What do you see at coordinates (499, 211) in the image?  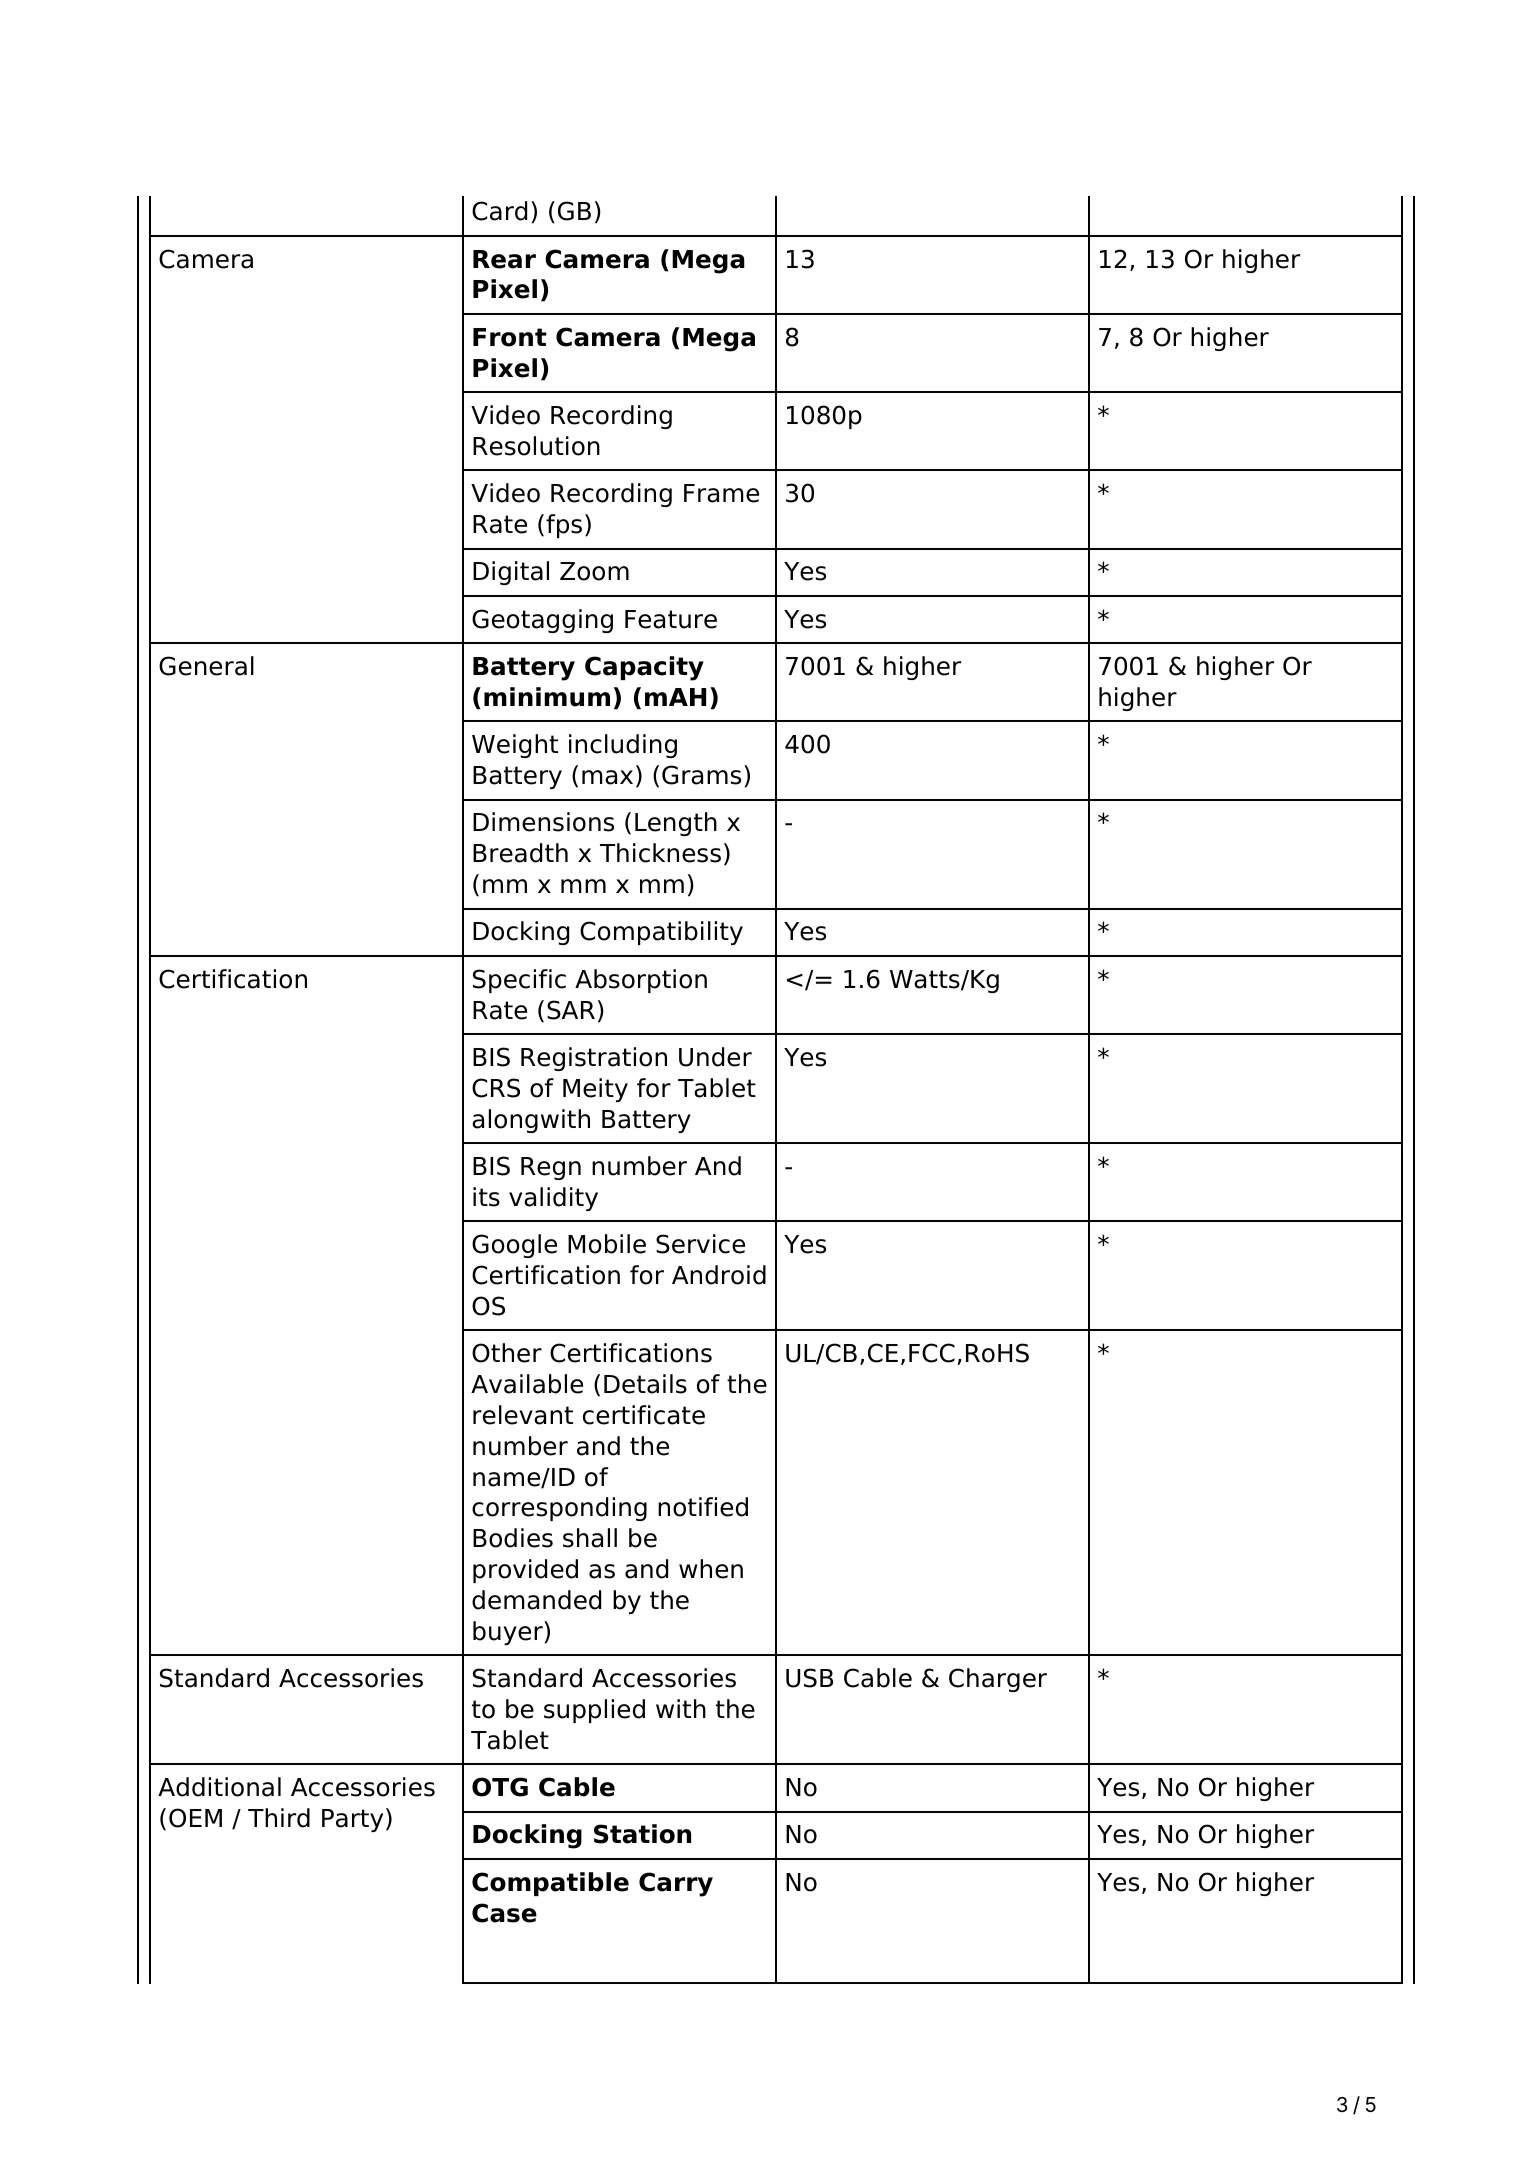 I see `Card` at bounding box center [499, 211].
